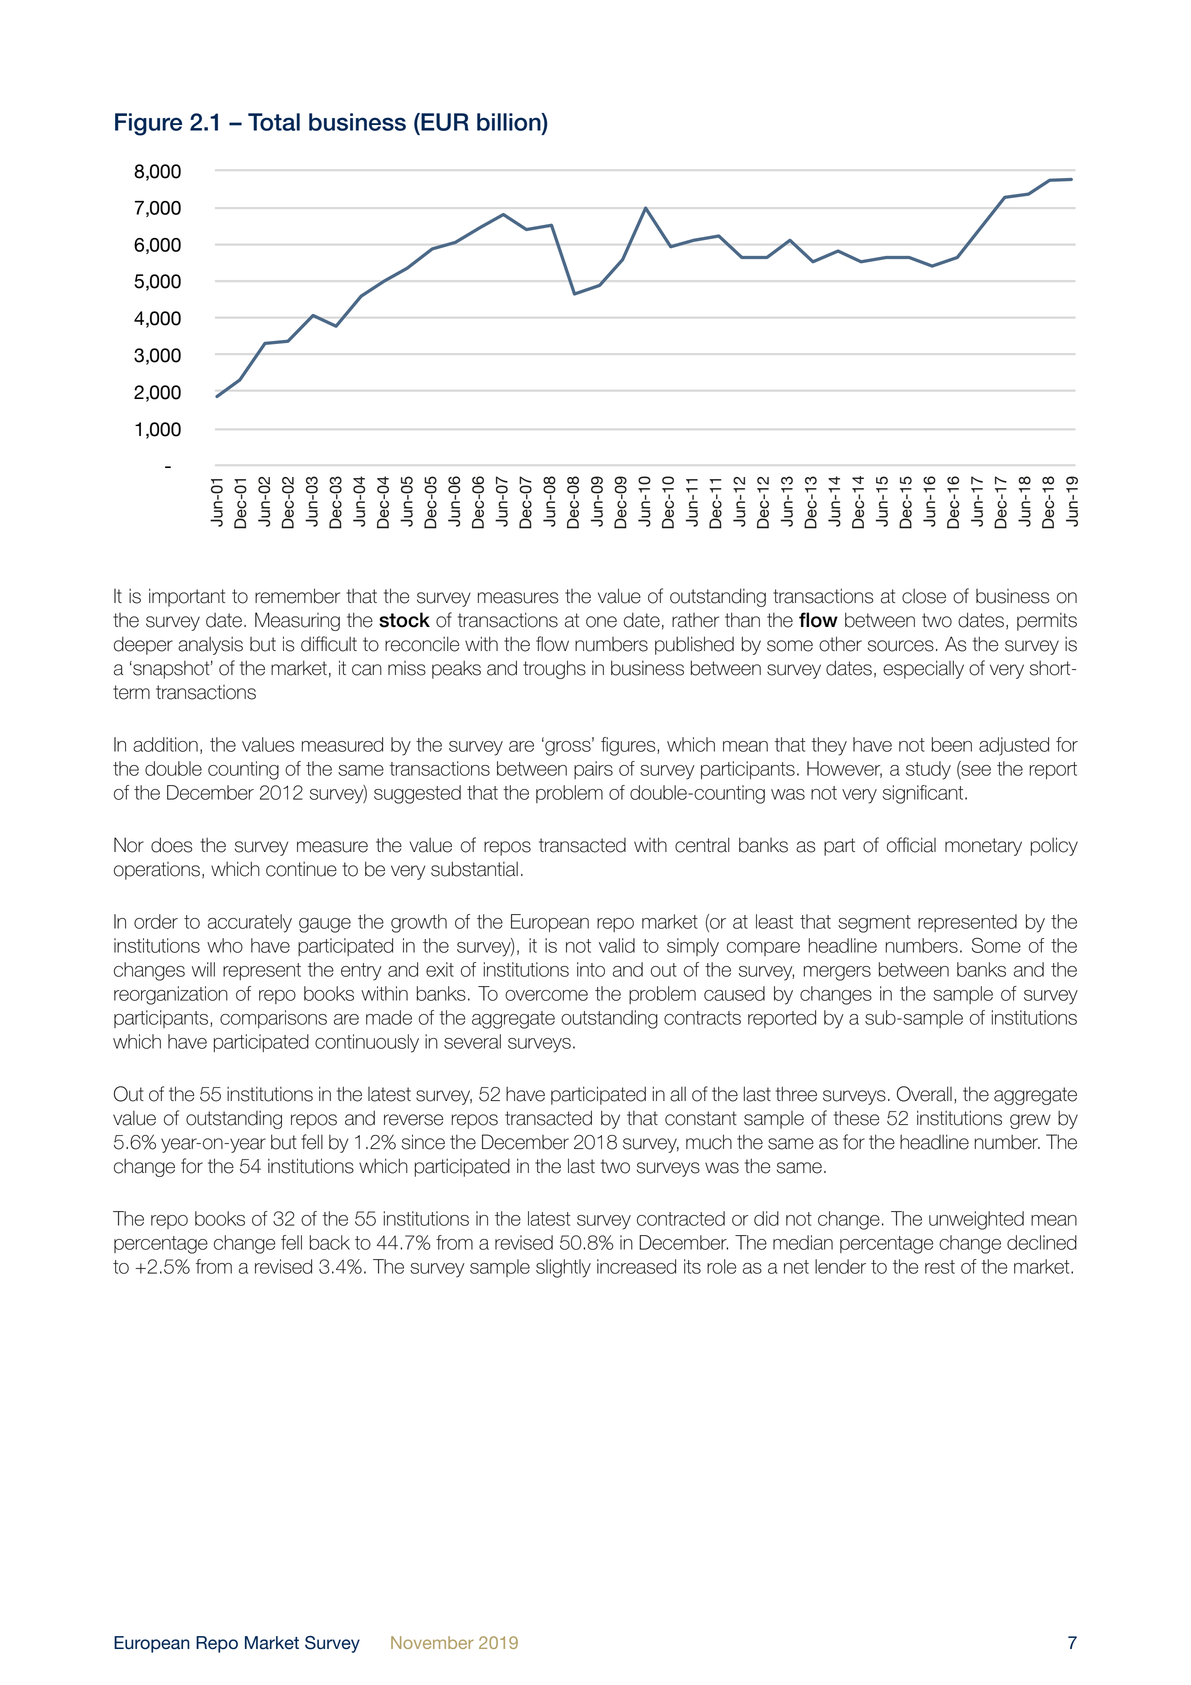  What do you see at coordinates (1047, 622) in the page?
I see `permits` at bounding box center [1047, 622].
